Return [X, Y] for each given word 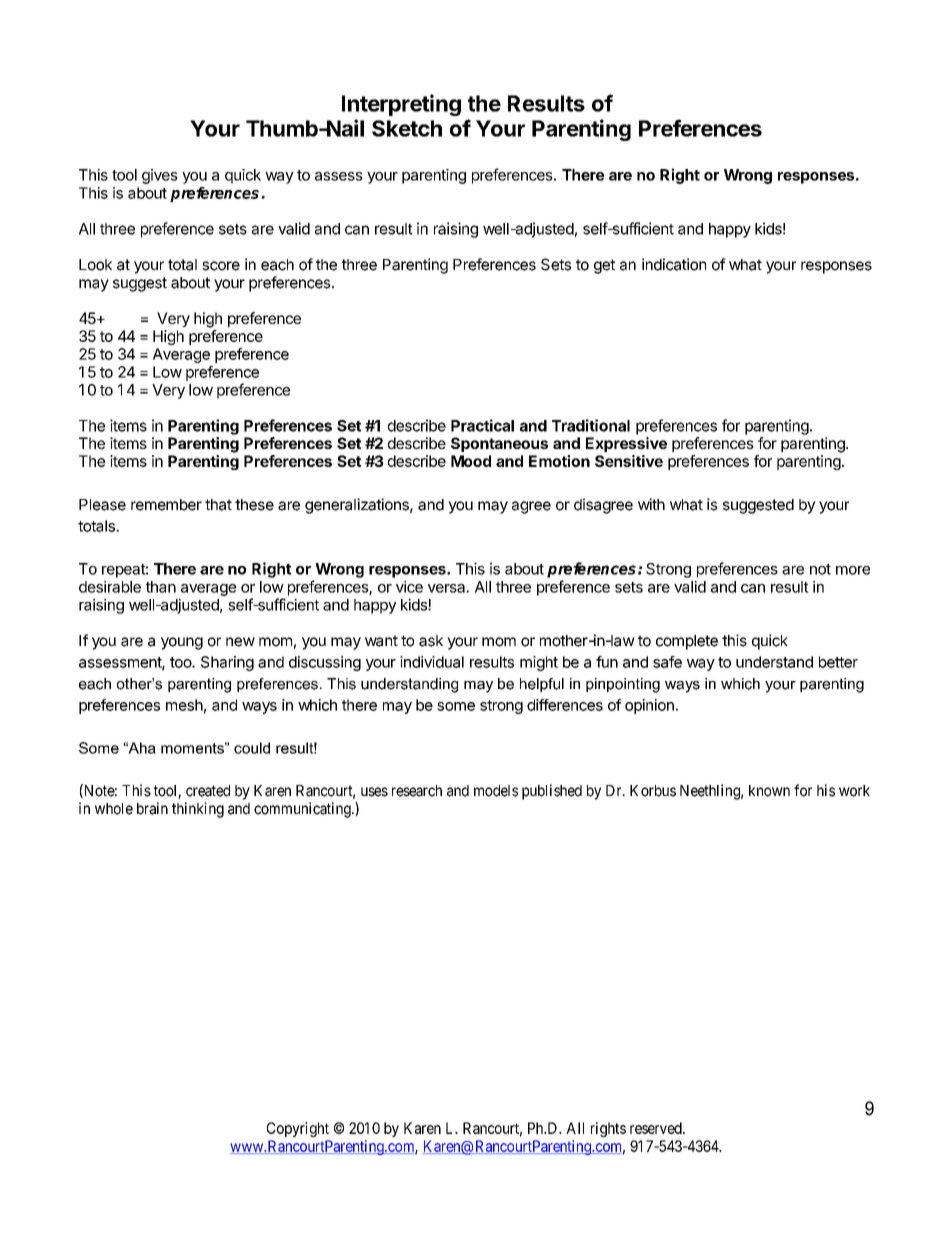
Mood [471, 461]
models [496, 791]
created [208, 791]
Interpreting [401, 105]
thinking [198, 810]
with [651, 504]
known [769, 791]
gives [160, 176]
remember [166, 505]
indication [674, 264]
